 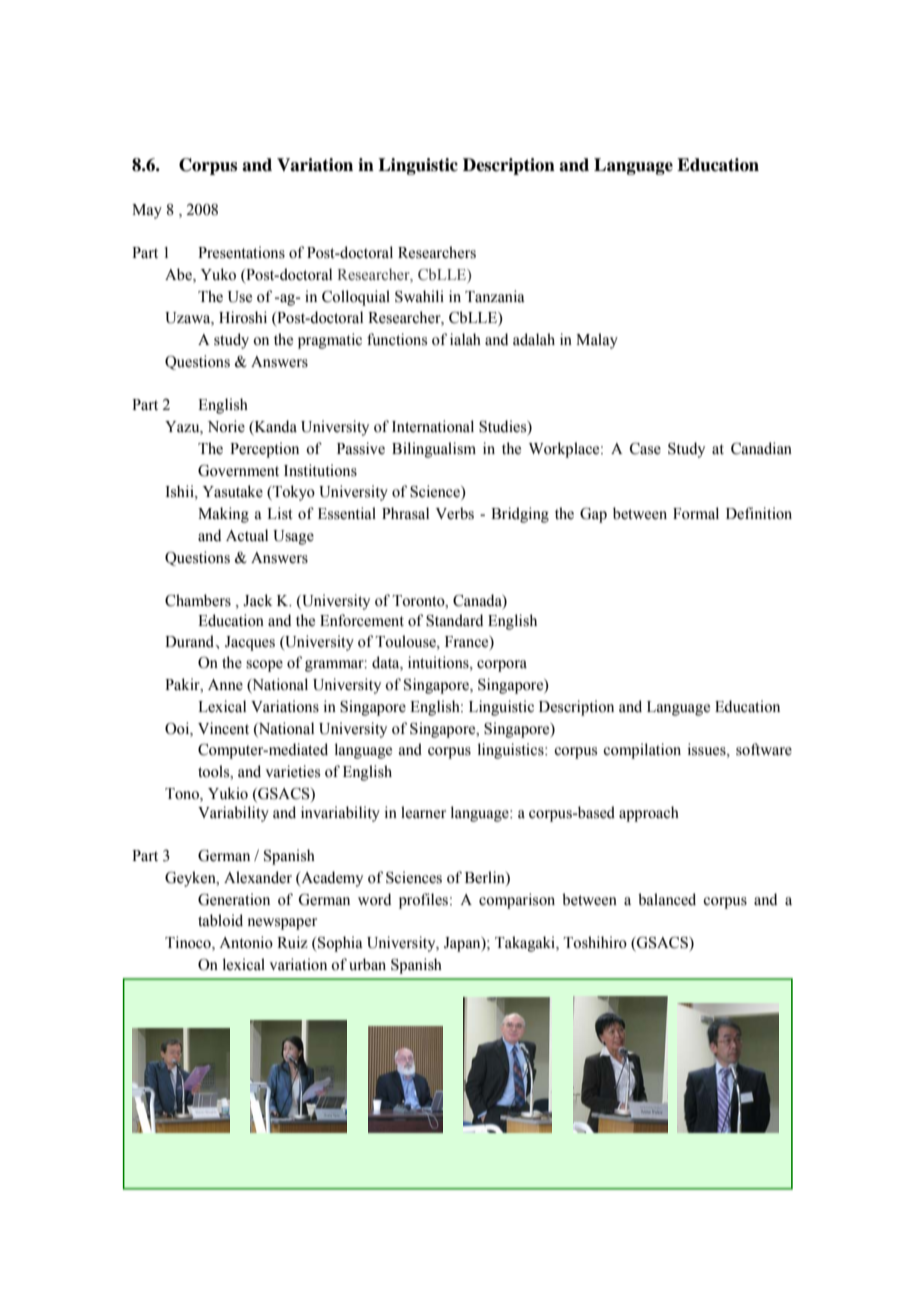 What do you see at coordinates (241, 252) in the screenshot?
I see `Presentations` at bounding box center [241, 252].
